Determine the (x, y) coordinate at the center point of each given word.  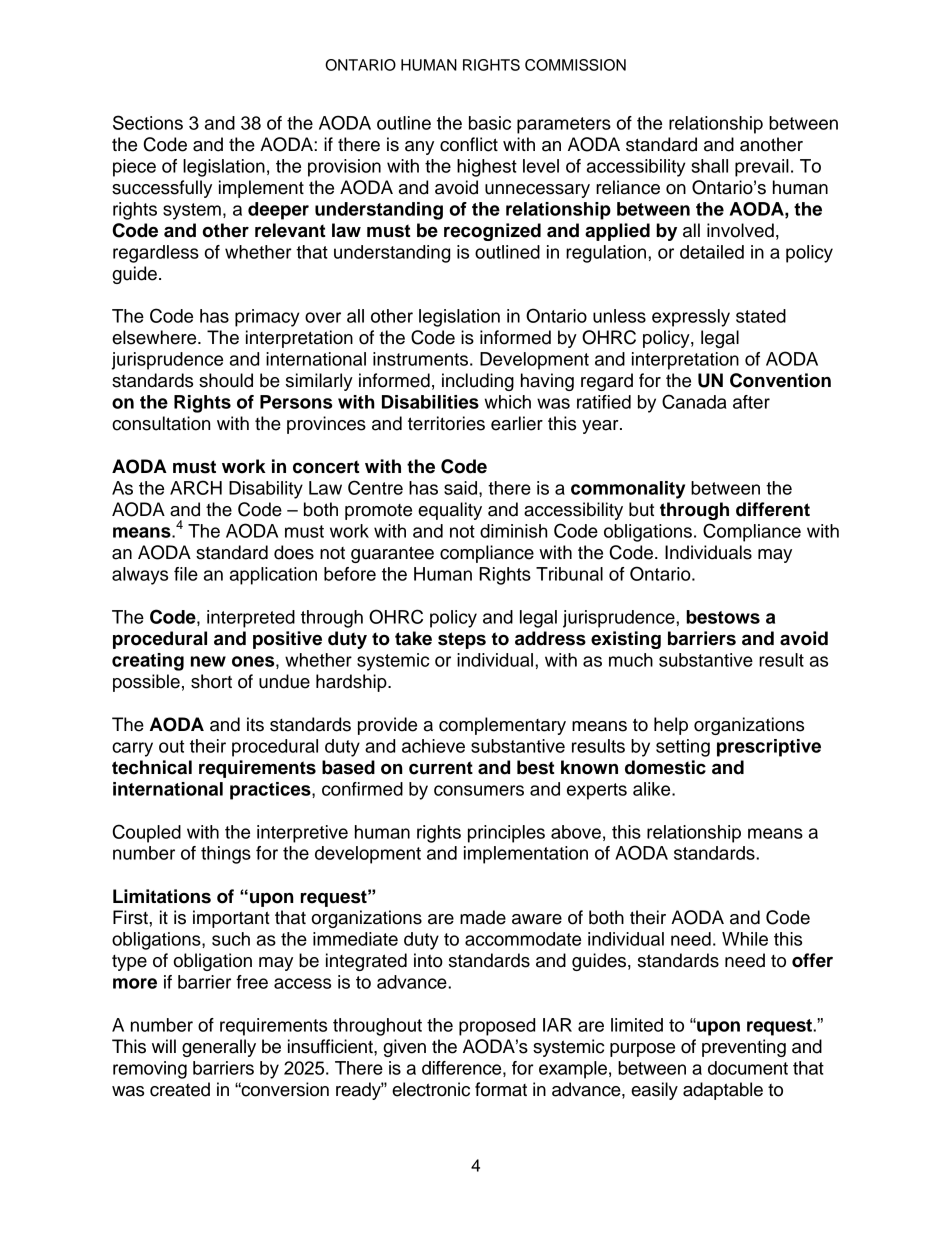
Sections (148, 122)
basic (490, 123)
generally (219, 1048)
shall (709, 166)
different (773, 509)
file (186, 574)
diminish (513, 531)
